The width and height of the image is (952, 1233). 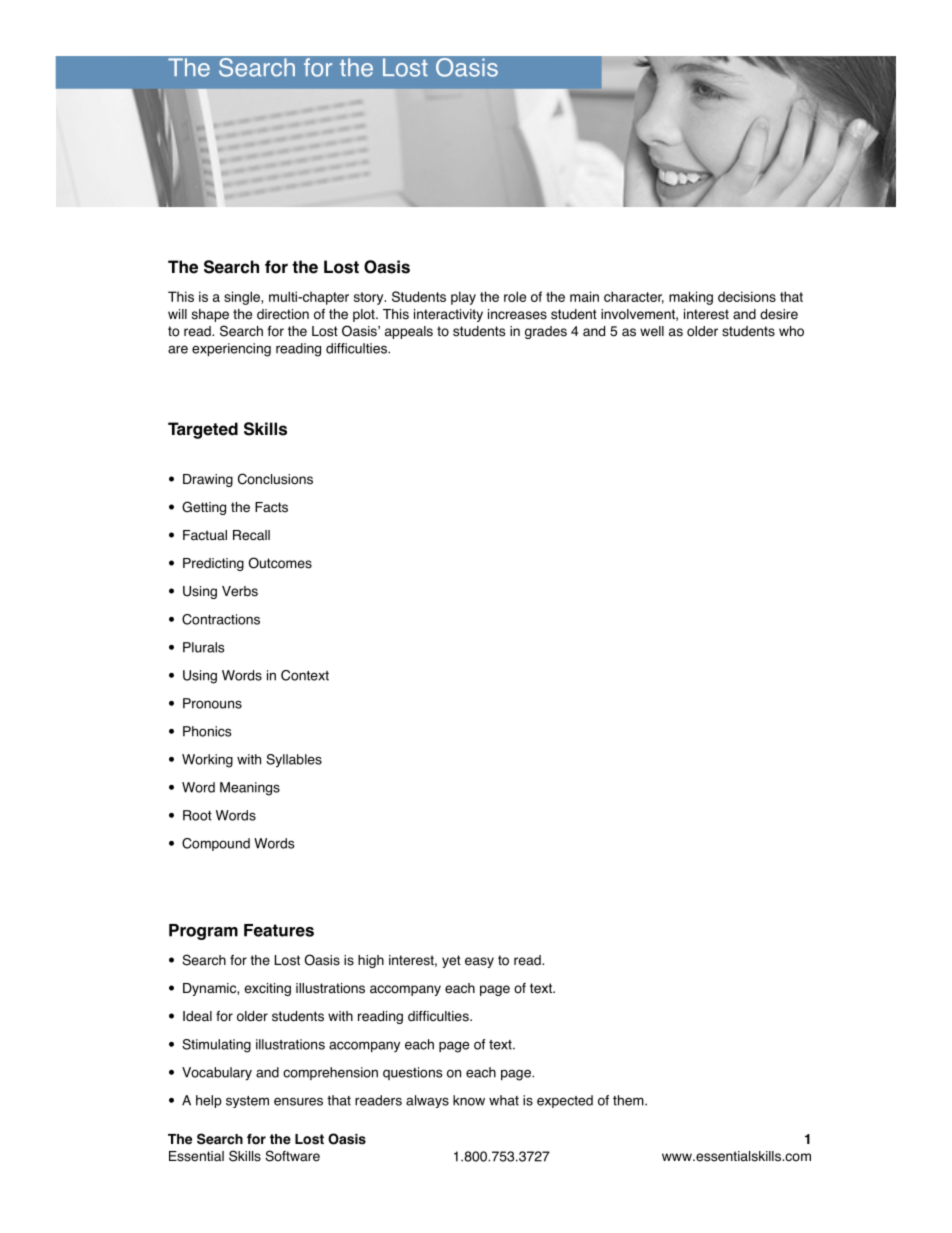 I want to click on Verbs, so click(x=240, y=591).
